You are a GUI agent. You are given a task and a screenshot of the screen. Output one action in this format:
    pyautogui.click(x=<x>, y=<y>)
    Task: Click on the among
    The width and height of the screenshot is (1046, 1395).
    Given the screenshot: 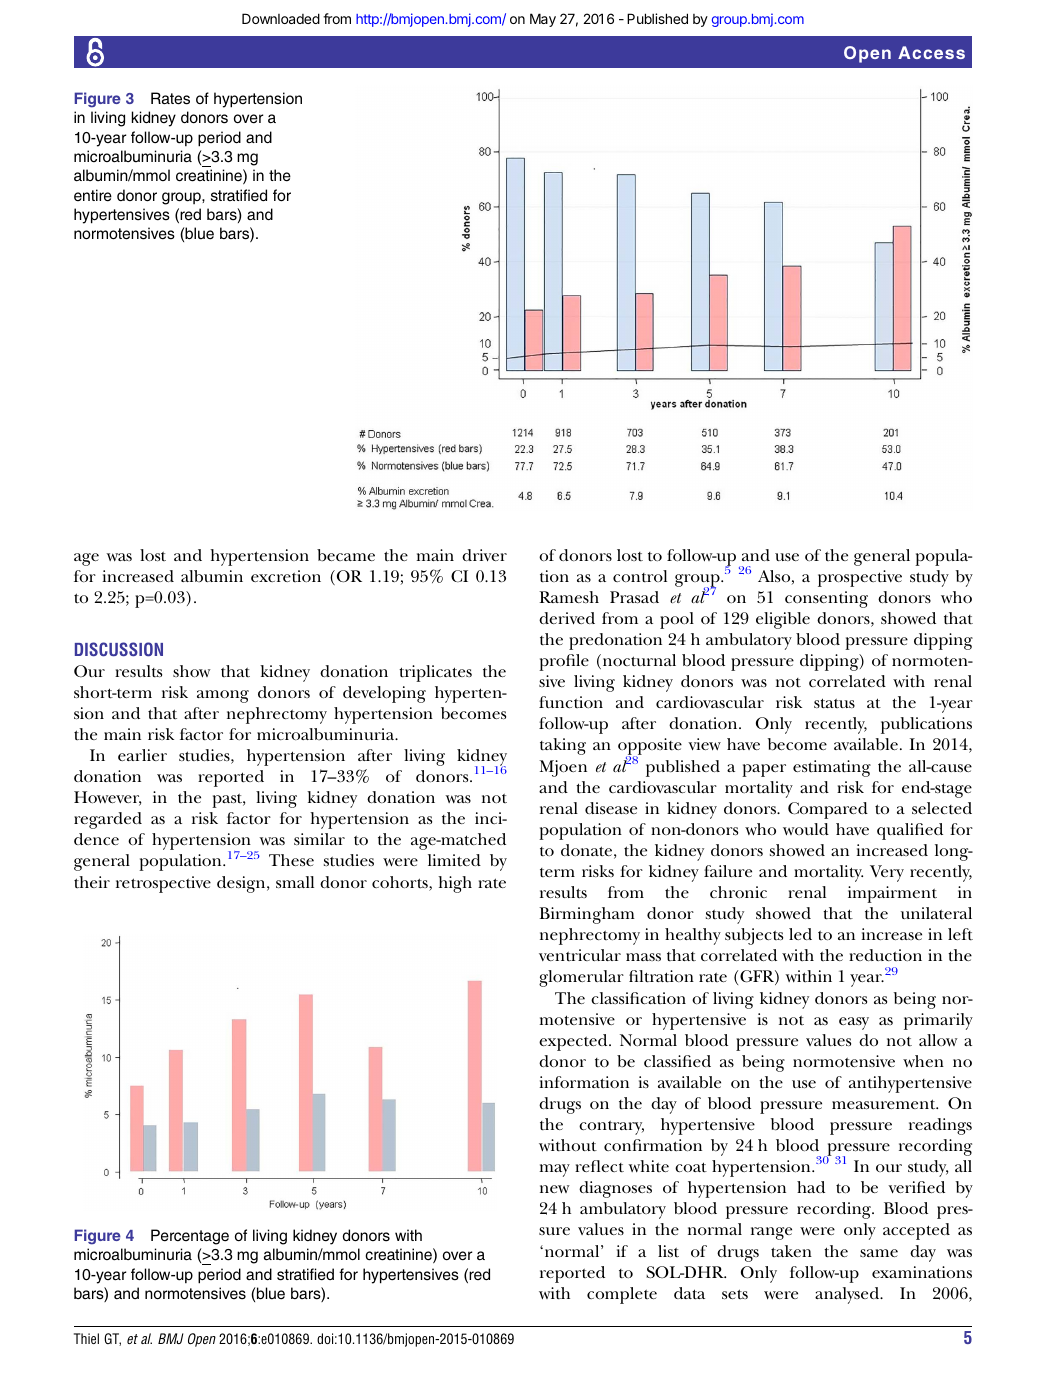 What is the action you would take?
    pyautogui.click(x=223, y=696)
